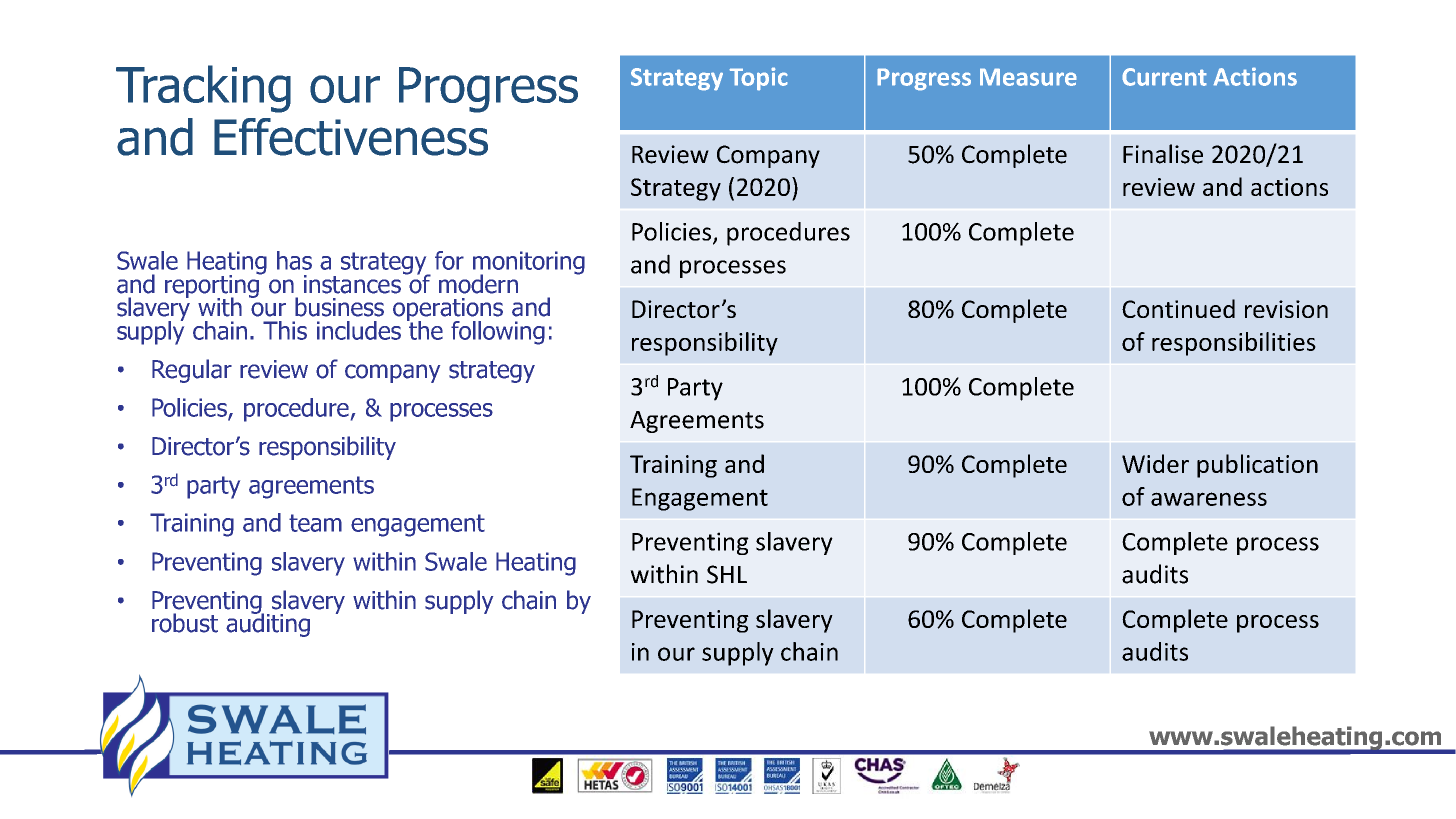 Image resolution: width=1456 pixels, height=819 pixels. What do you see at coordinates (1234, 344) in the screenshot?
I see `responsibilities` at bounding box center [1234, 344].
